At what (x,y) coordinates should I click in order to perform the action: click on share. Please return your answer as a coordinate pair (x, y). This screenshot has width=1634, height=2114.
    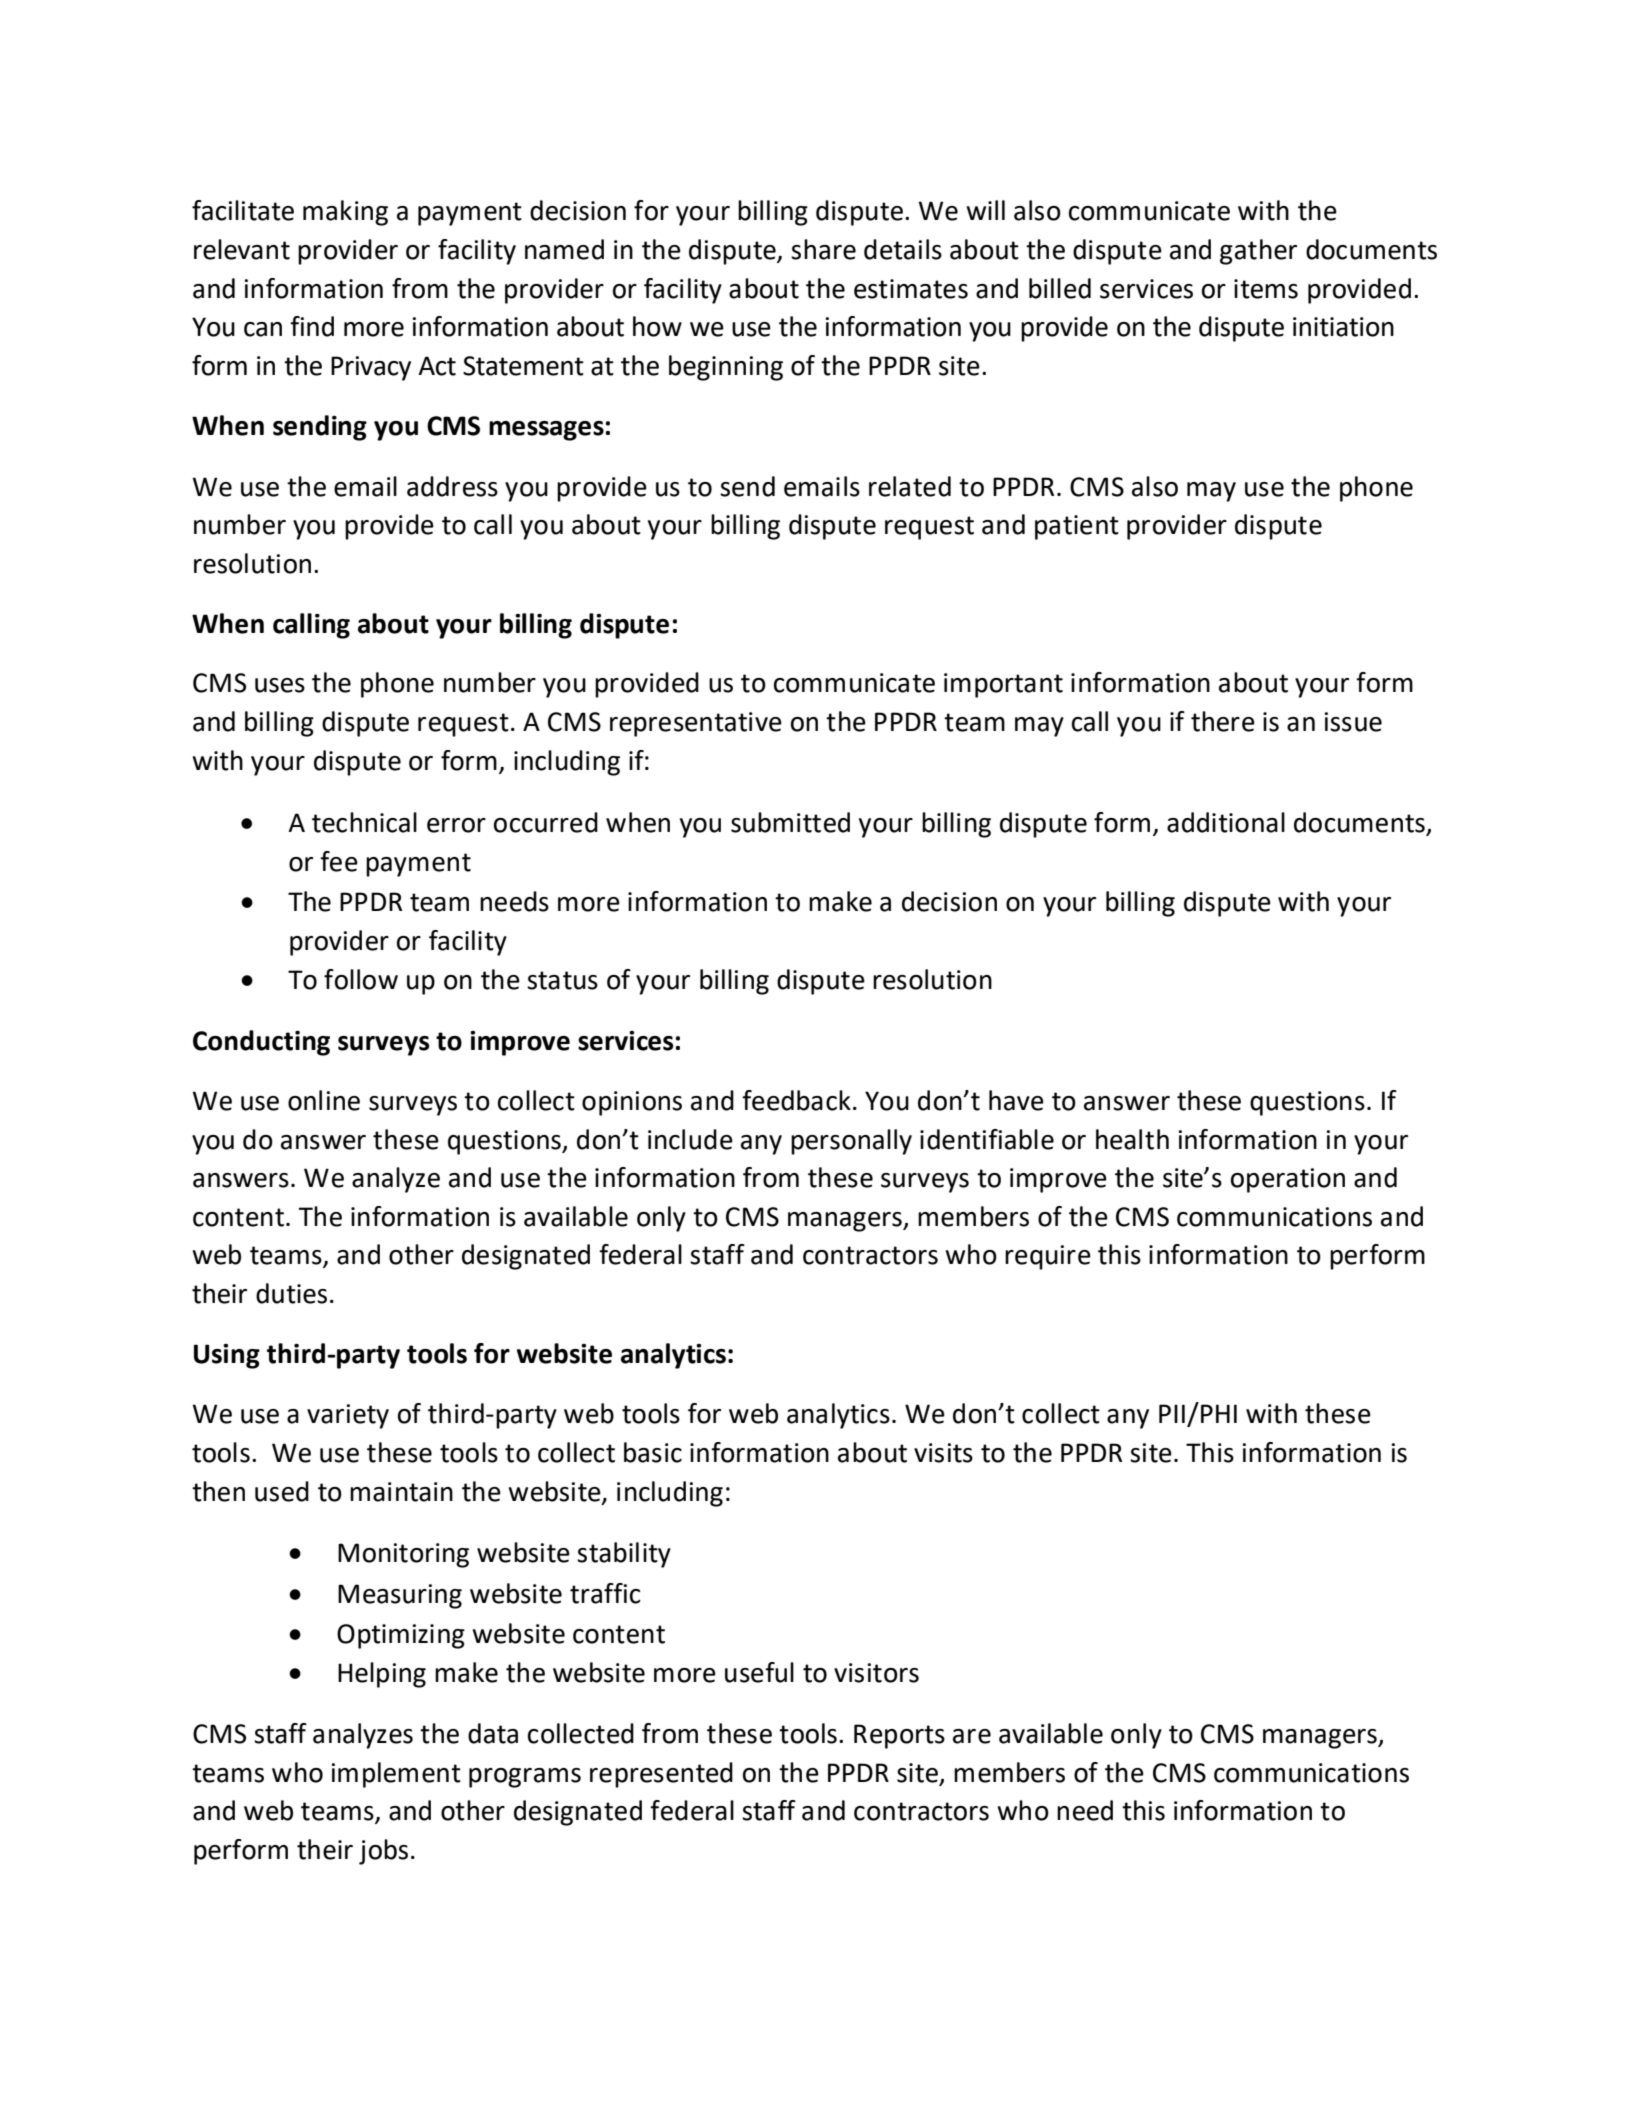
    Looking at the image, I should click on (823, 249).
